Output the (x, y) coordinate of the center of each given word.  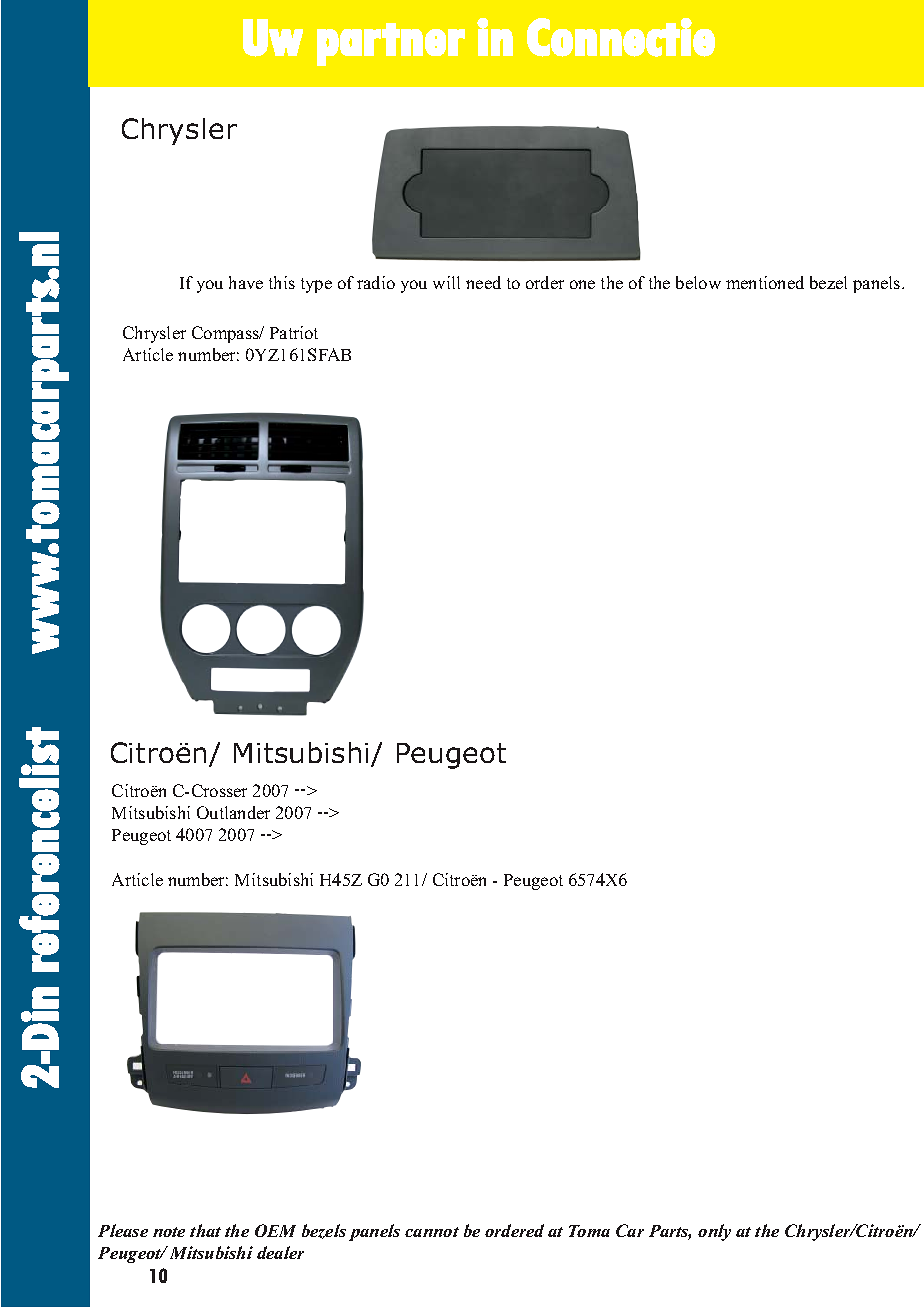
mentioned (765, 282)
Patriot (294, 332)
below (698, 282)
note (169, 1232)
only (714, 1232)
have (246, 282)
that (205, 1230)
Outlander (233, 812)
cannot (432, 1232)
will (446, 282)
